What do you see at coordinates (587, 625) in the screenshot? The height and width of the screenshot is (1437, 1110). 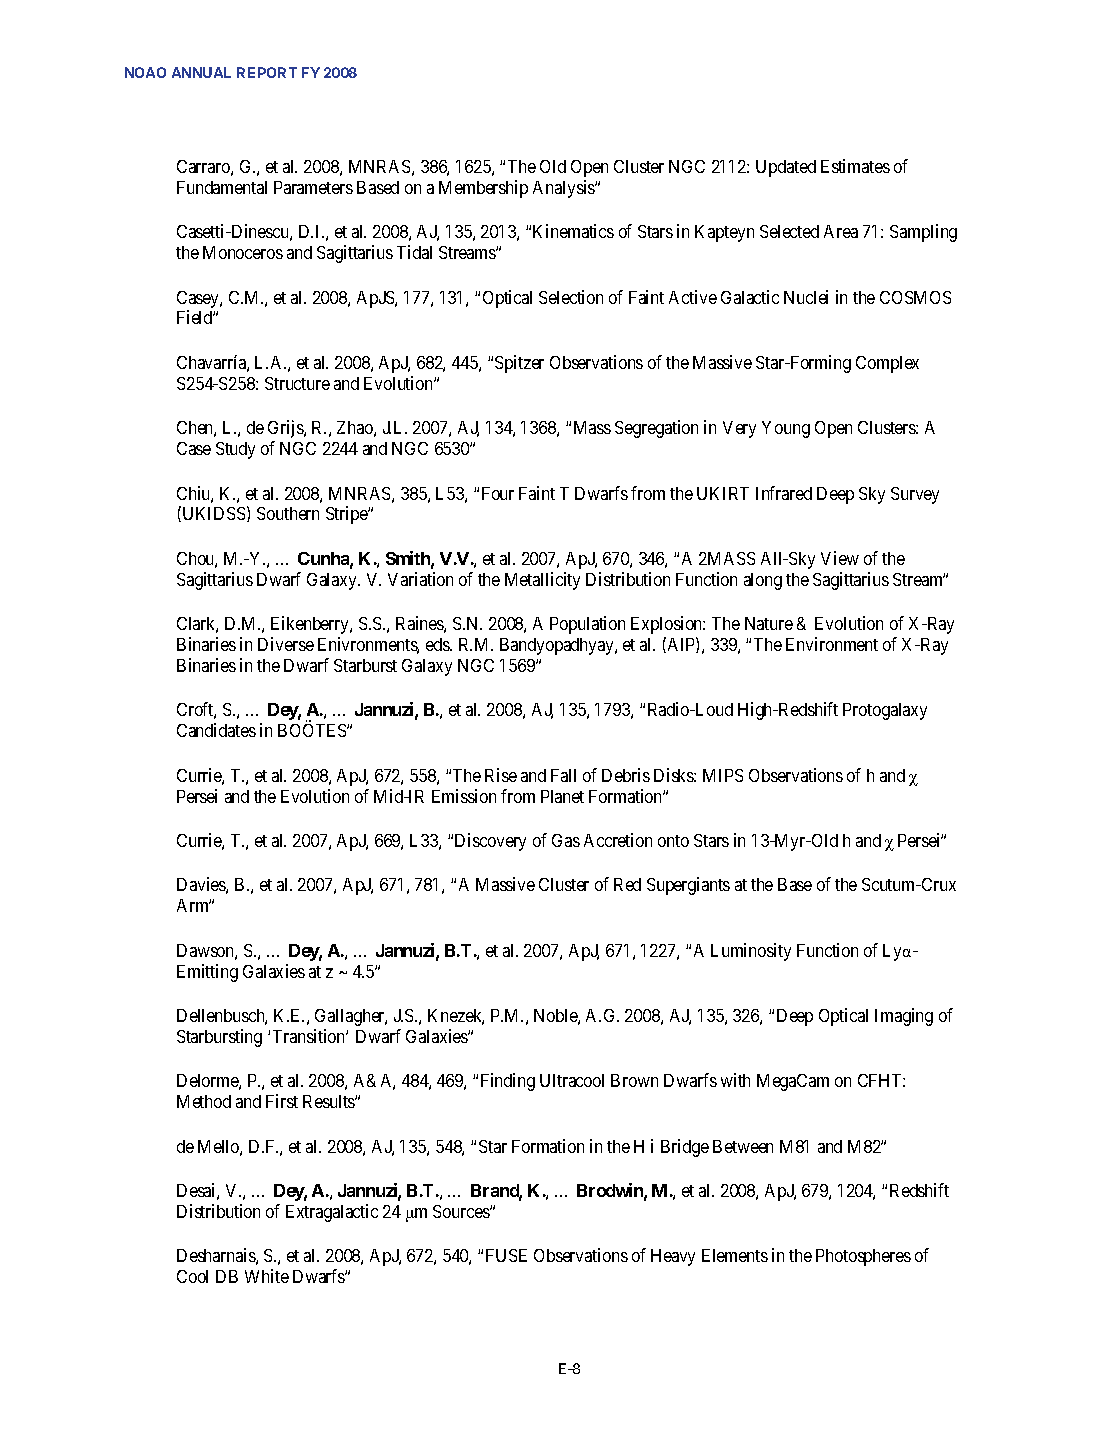 I see `Population` at bounding box center [587, 625].
